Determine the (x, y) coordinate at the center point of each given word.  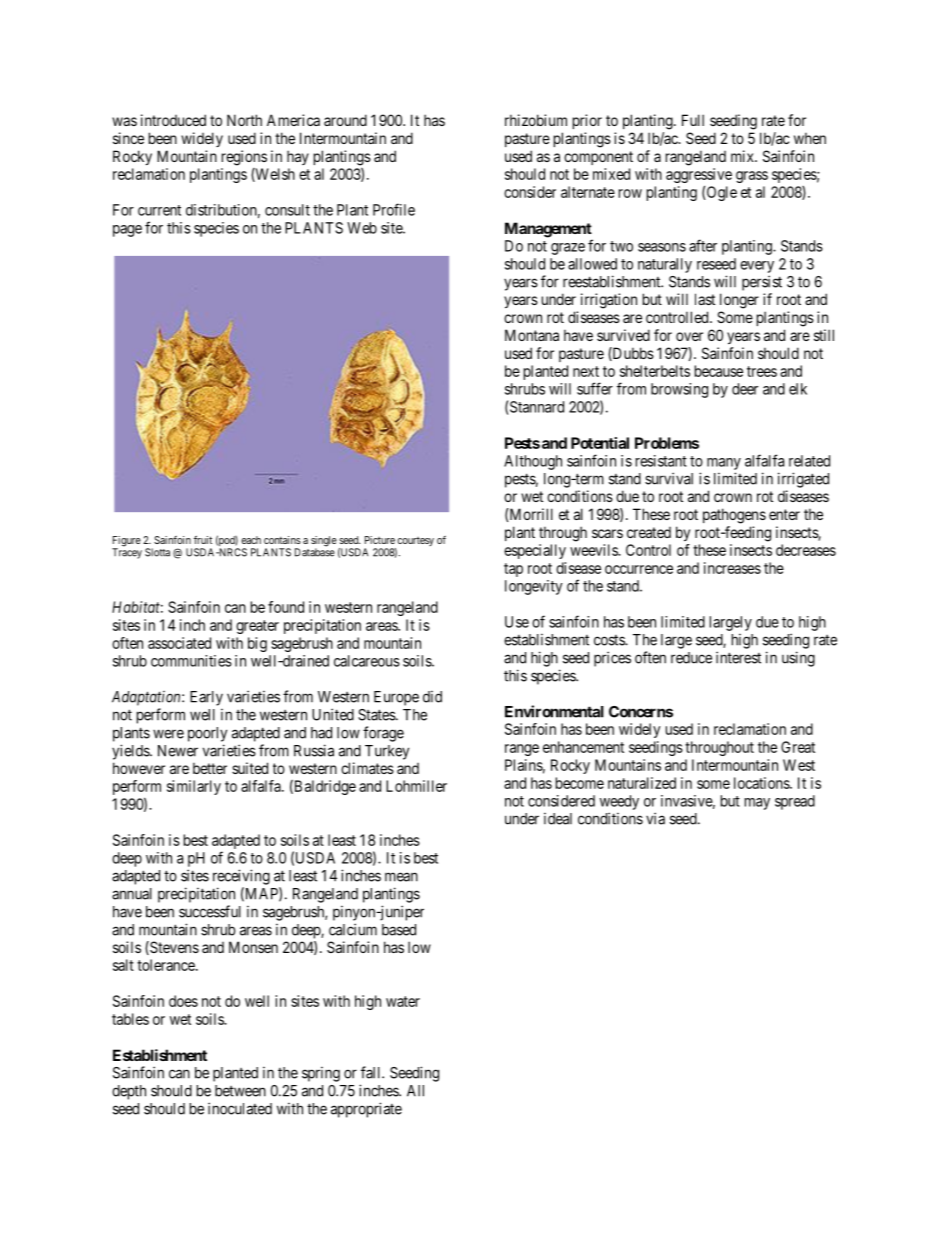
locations (762, 783)
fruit (203, 540)
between (240, 1091)
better (210, 768)
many (724, 464)
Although (533, 462)
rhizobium (536, 120)
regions (244, 158)
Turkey (387, 752)
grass (752, 177)
